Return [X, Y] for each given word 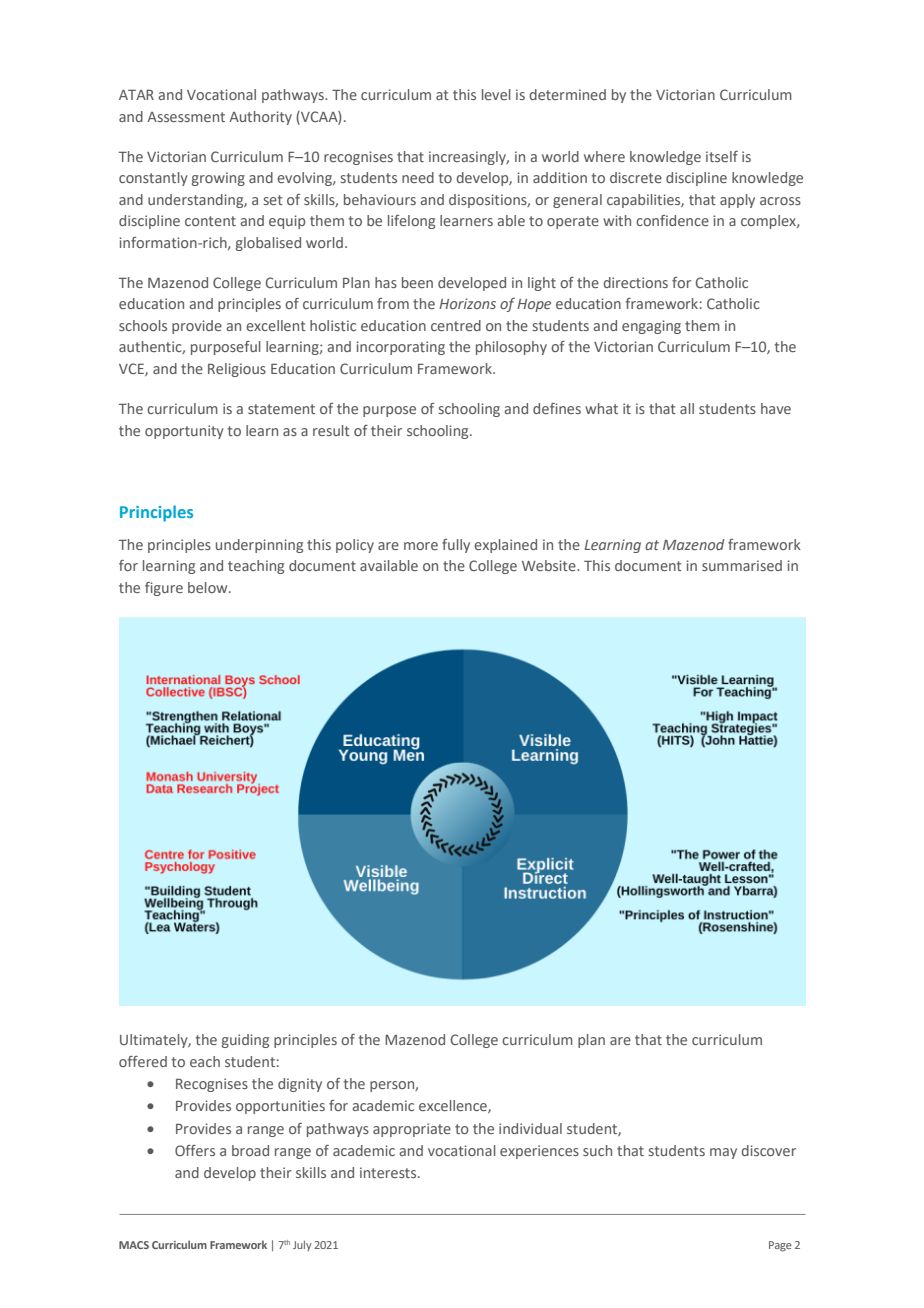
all [687, 408]
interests [389, 1172]
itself [722, 156]
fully [456, 546]
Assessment [186, 117]
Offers [195, 1150]
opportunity [184, 432]
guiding [245, 1041]
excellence [454, 1106]
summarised [742, 565]
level [496, 94]
